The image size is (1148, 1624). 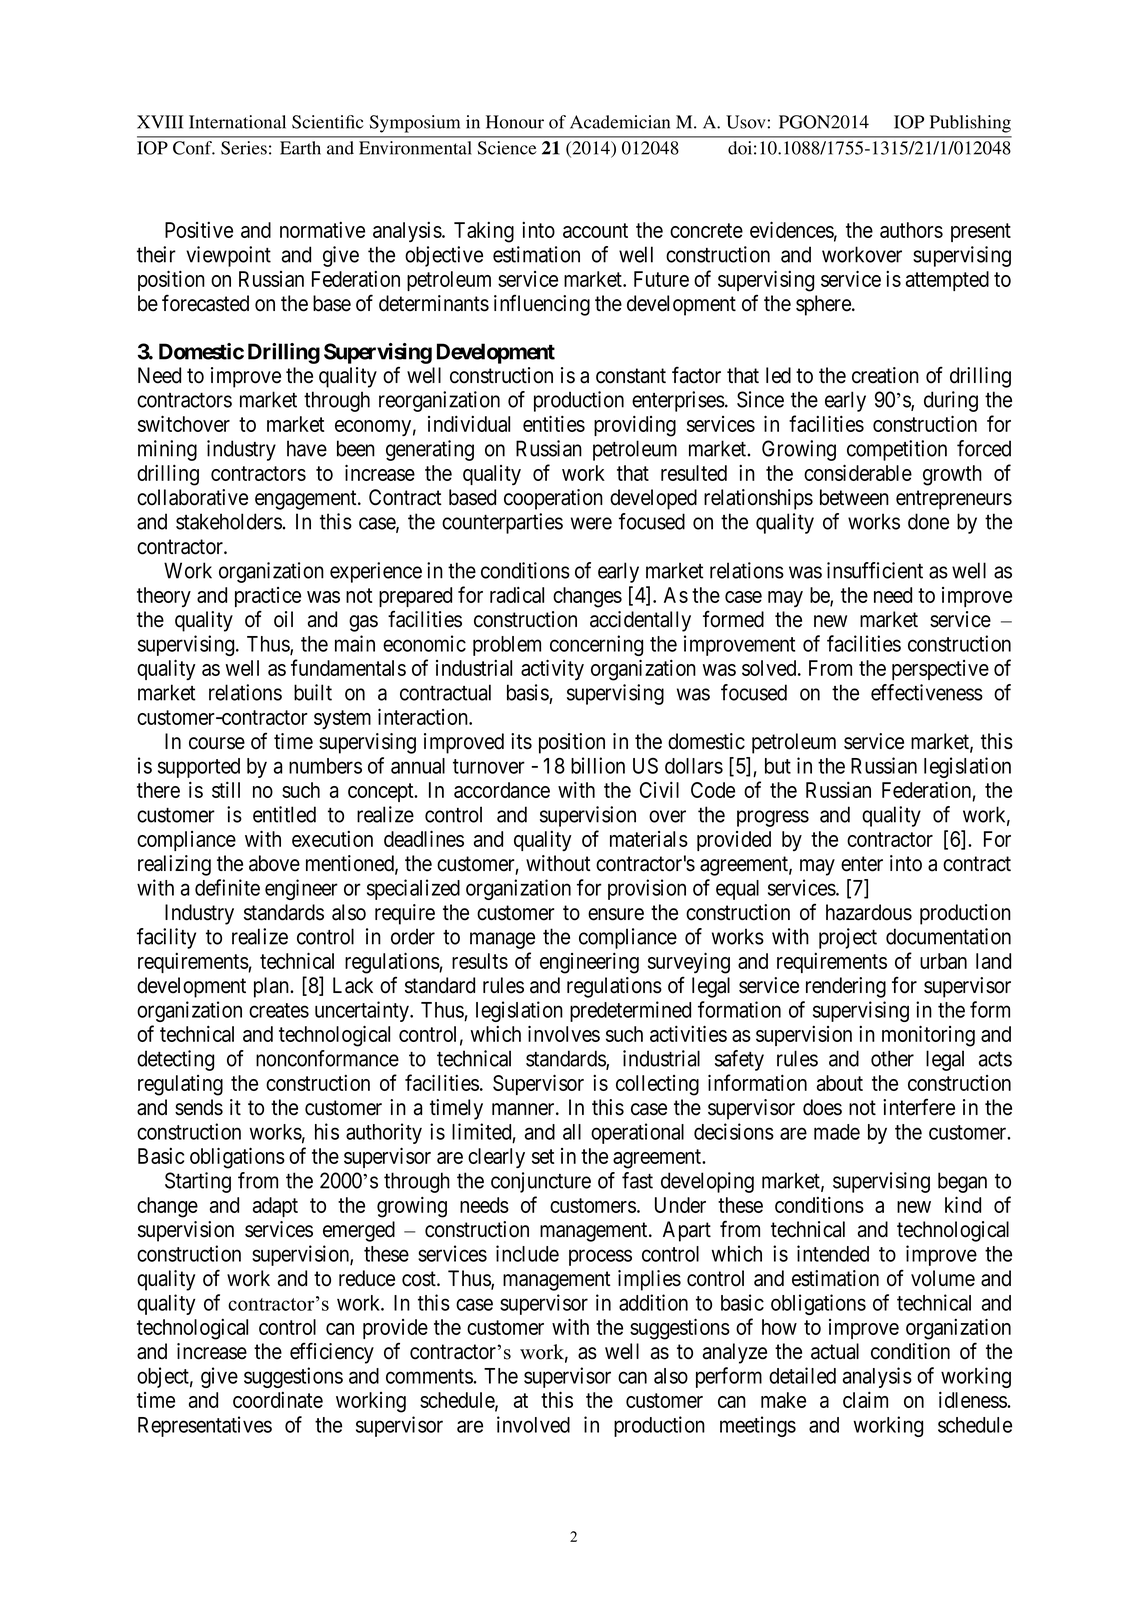 What do you see at coordinates (865, 1399) in the screenshot?
I see `claim` at bounding box center [865, 1399].
